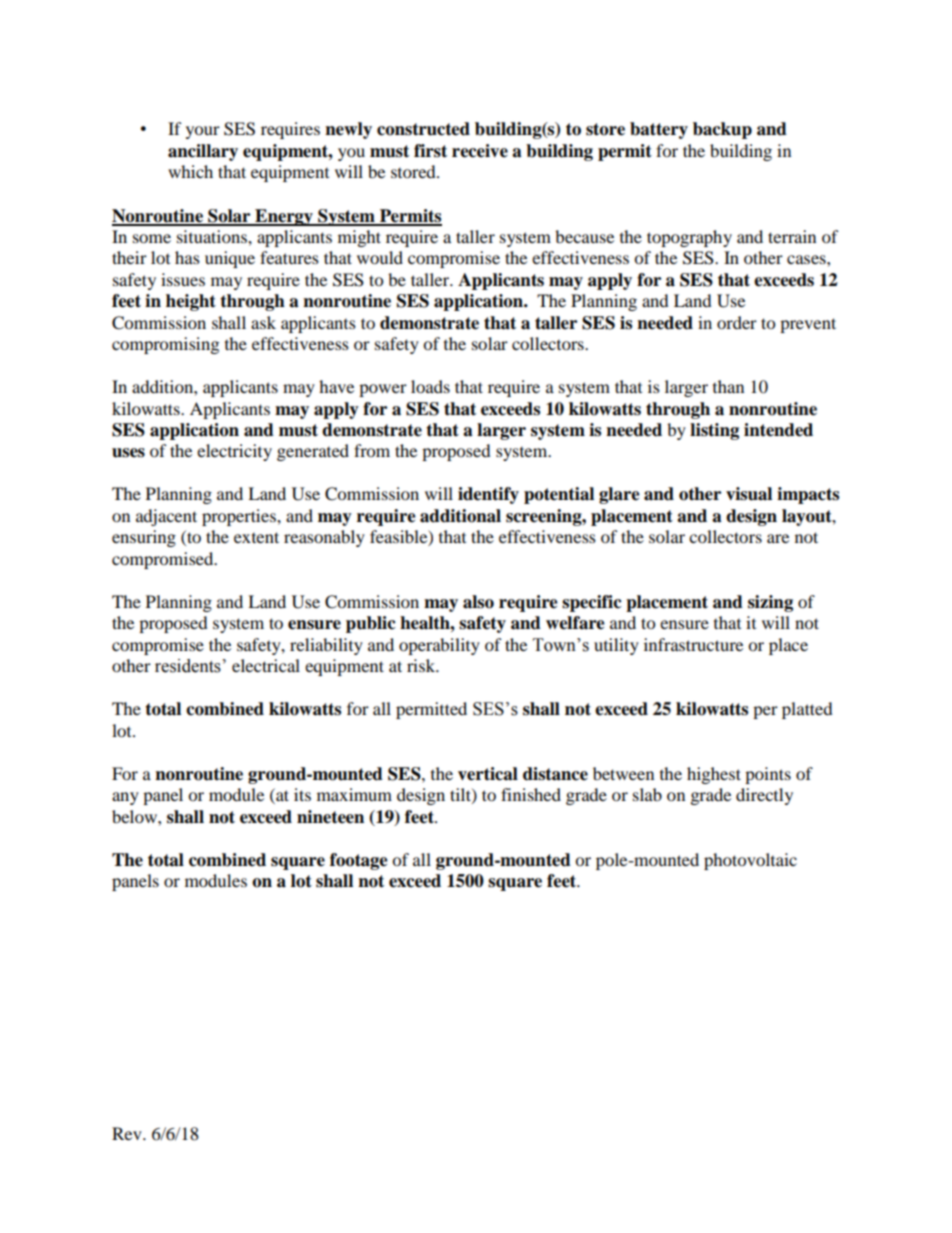  What do you see at coordinates (722, 130) in the image?
I see `backup` at bounding box center [722, 130].
